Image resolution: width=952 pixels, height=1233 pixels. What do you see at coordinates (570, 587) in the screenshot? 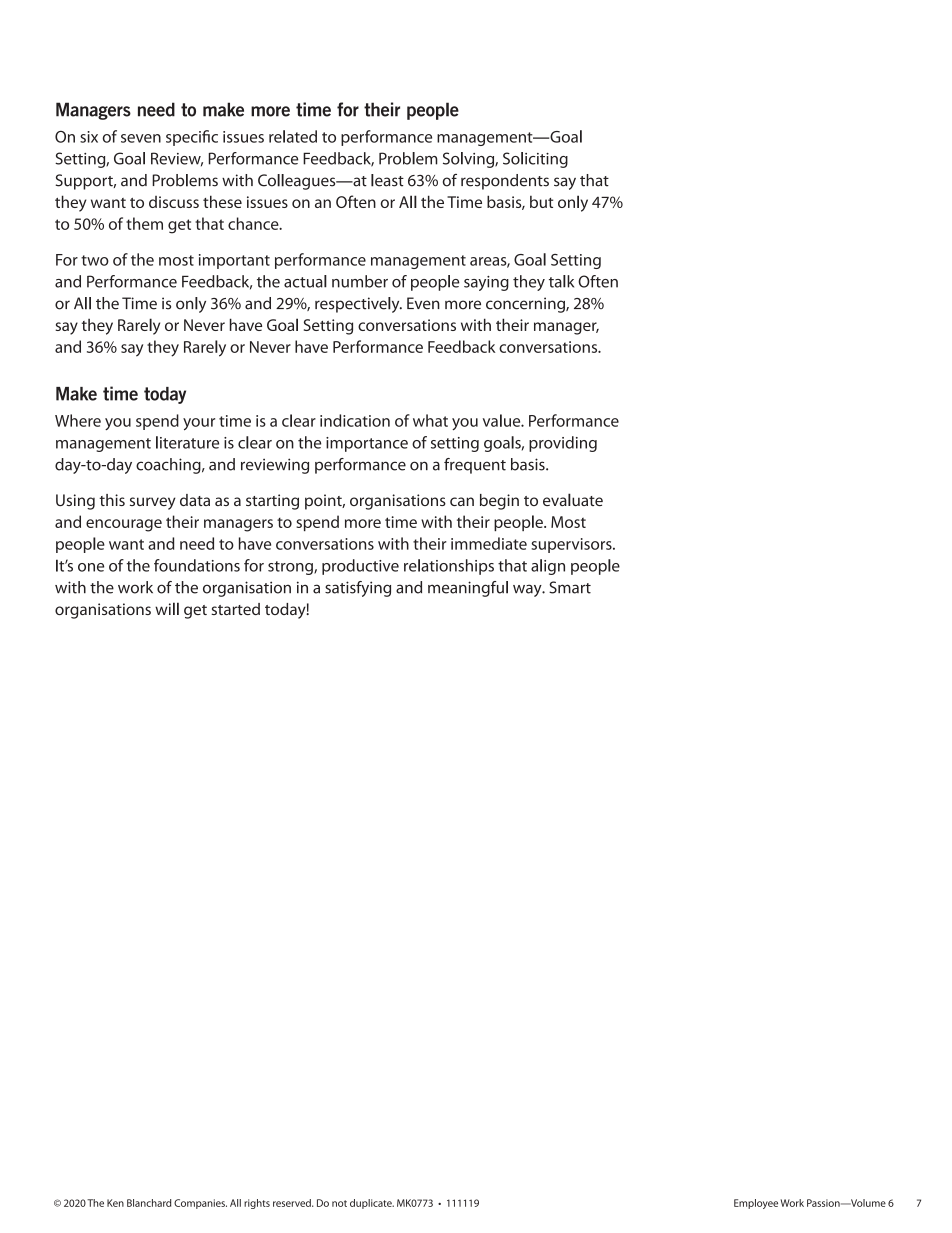
I see `Smart` at bounding box center [570, 587].
